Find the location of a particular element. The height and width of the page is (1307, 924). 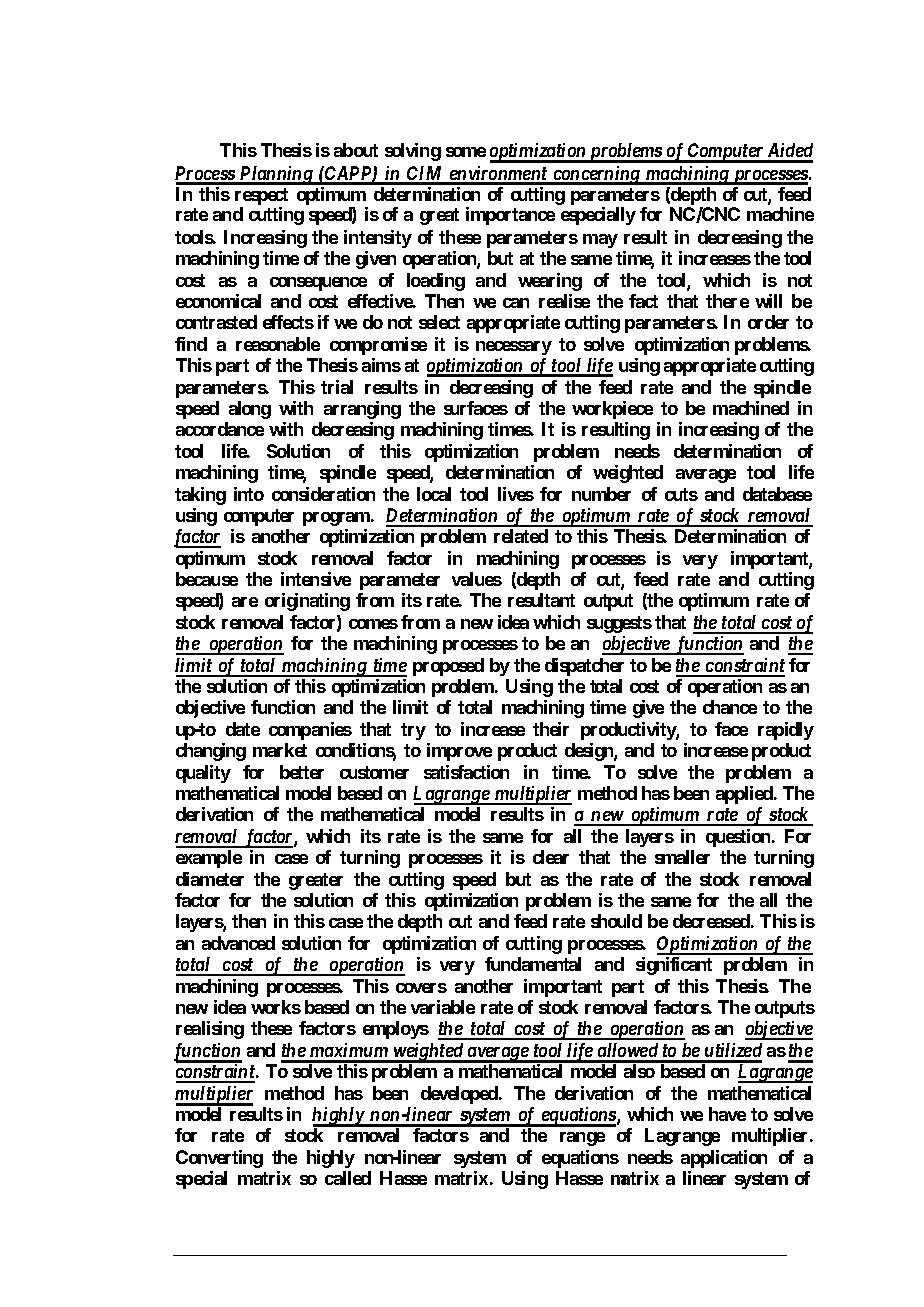

clear is located at coordinates (551, 857).
